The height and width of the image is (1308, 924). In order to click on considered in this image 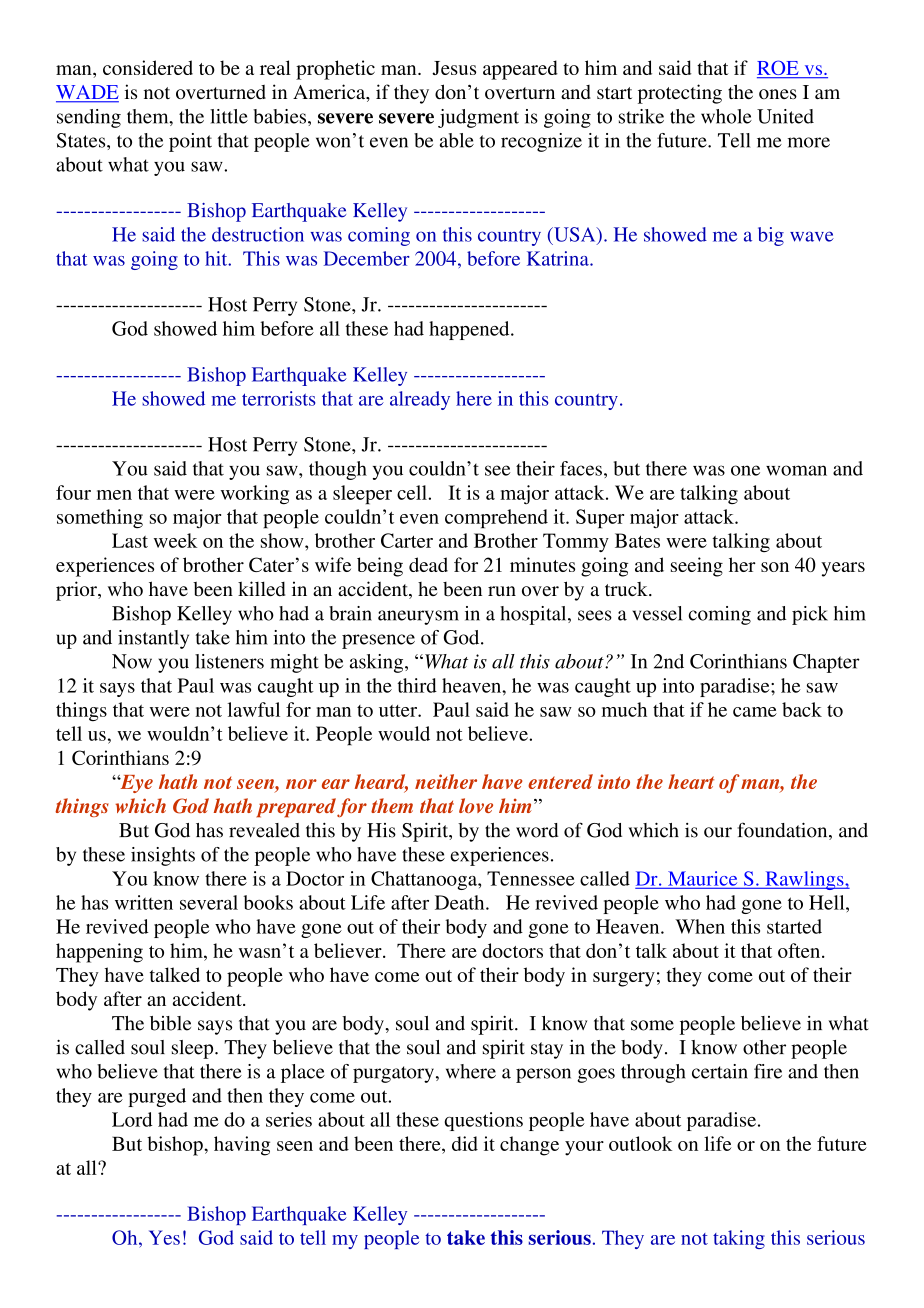, I will do `click(148, 67)`.
